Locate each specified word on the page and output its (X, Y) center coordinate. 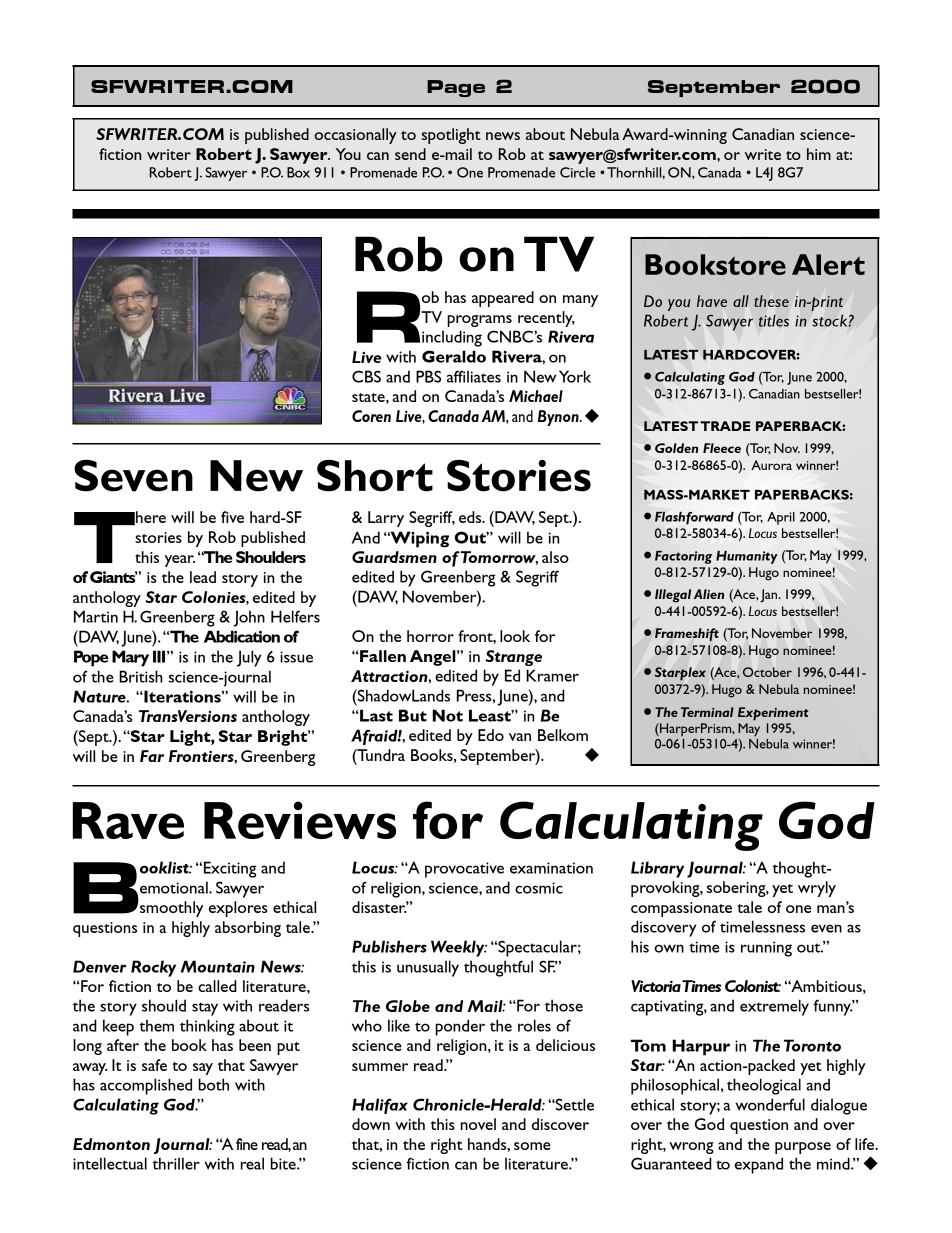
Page (456, 88)
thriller (176, 1163)
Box (298, 172)
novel (478, 1124)
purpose (803, 1148)
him (819, 154)
